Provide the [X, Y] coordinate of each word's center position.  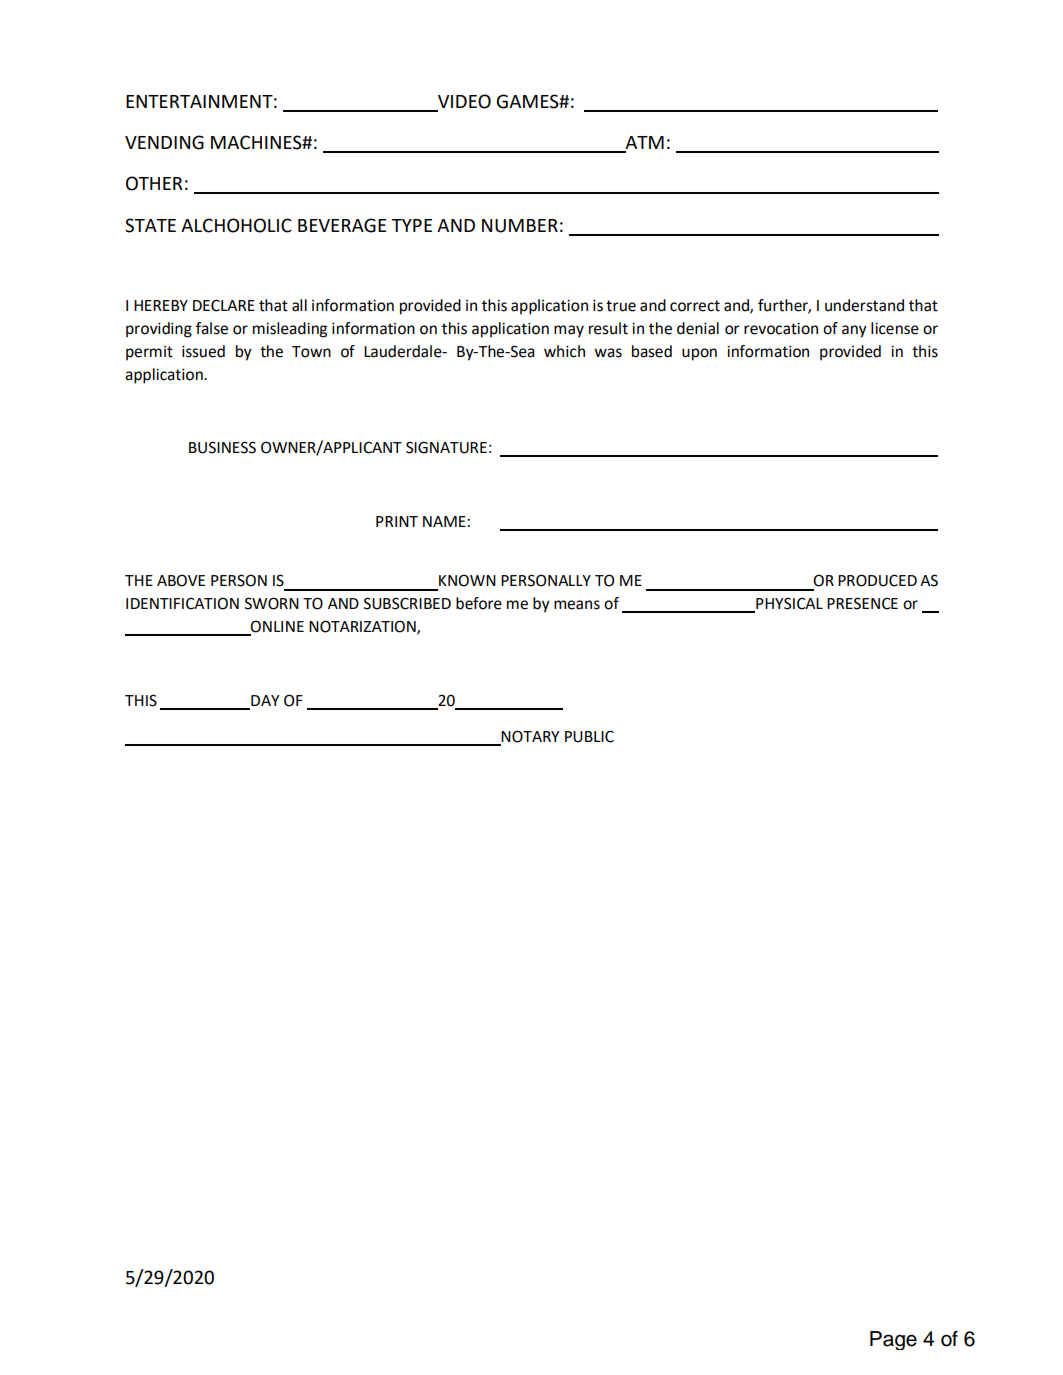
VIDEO [464, 101]
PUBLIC [589, 736]
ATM [644, 142]
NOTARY [529, 737]
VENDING [164, 142]
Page [893, 1340]
